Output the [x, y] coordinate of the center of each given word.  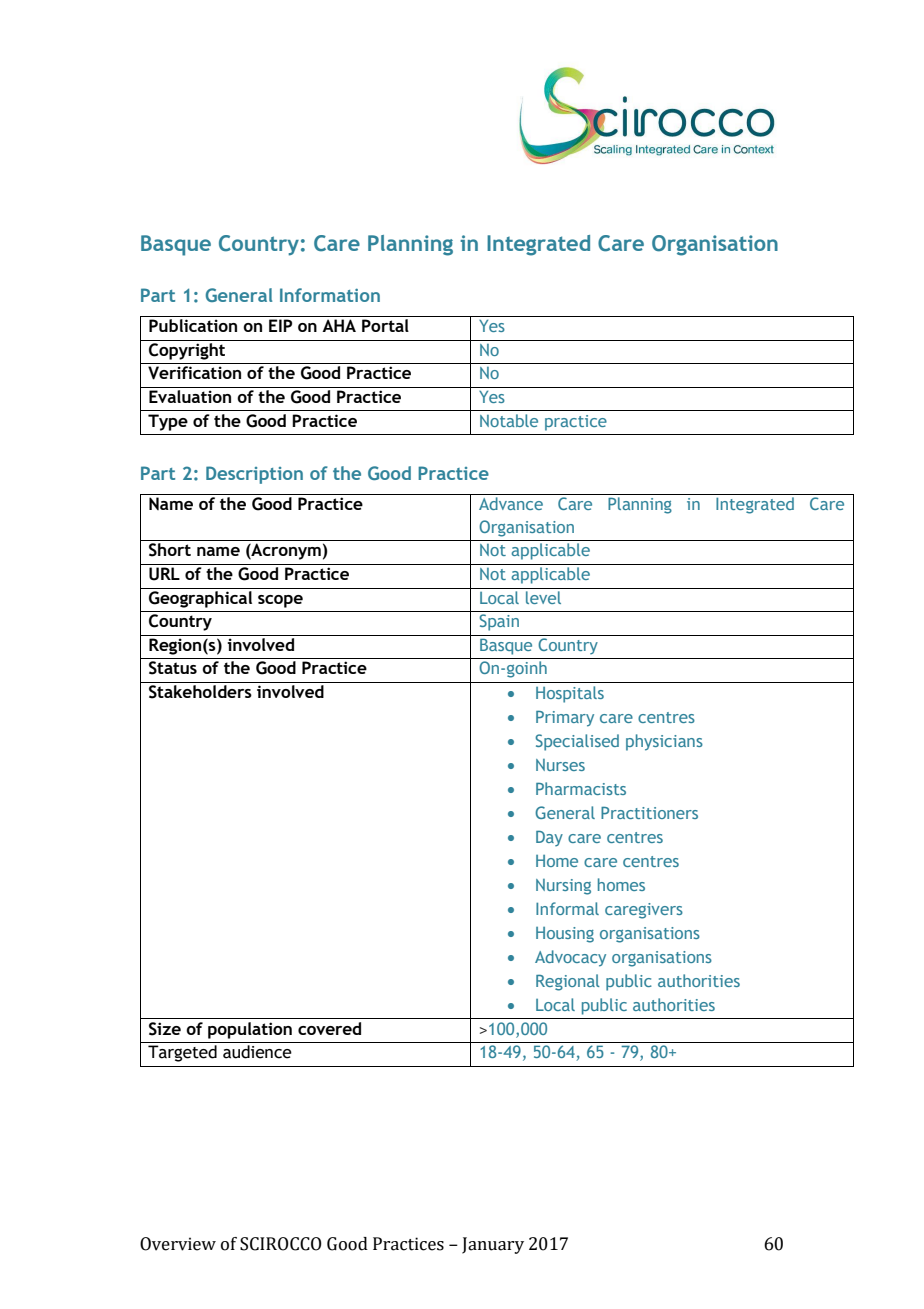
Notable [509, 420]
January [493, 1245]
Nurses [560, 765]
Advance [511, 503]
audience [257, 1052]
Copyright [187, 350]
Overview [178, 1244]
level [544, 596]
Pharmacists [581, 788]
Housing [565, 935]
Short [170, 550]
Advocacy [570, 958]
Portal [385, 325]
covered [329, 1028]
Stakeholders [200, 692]
